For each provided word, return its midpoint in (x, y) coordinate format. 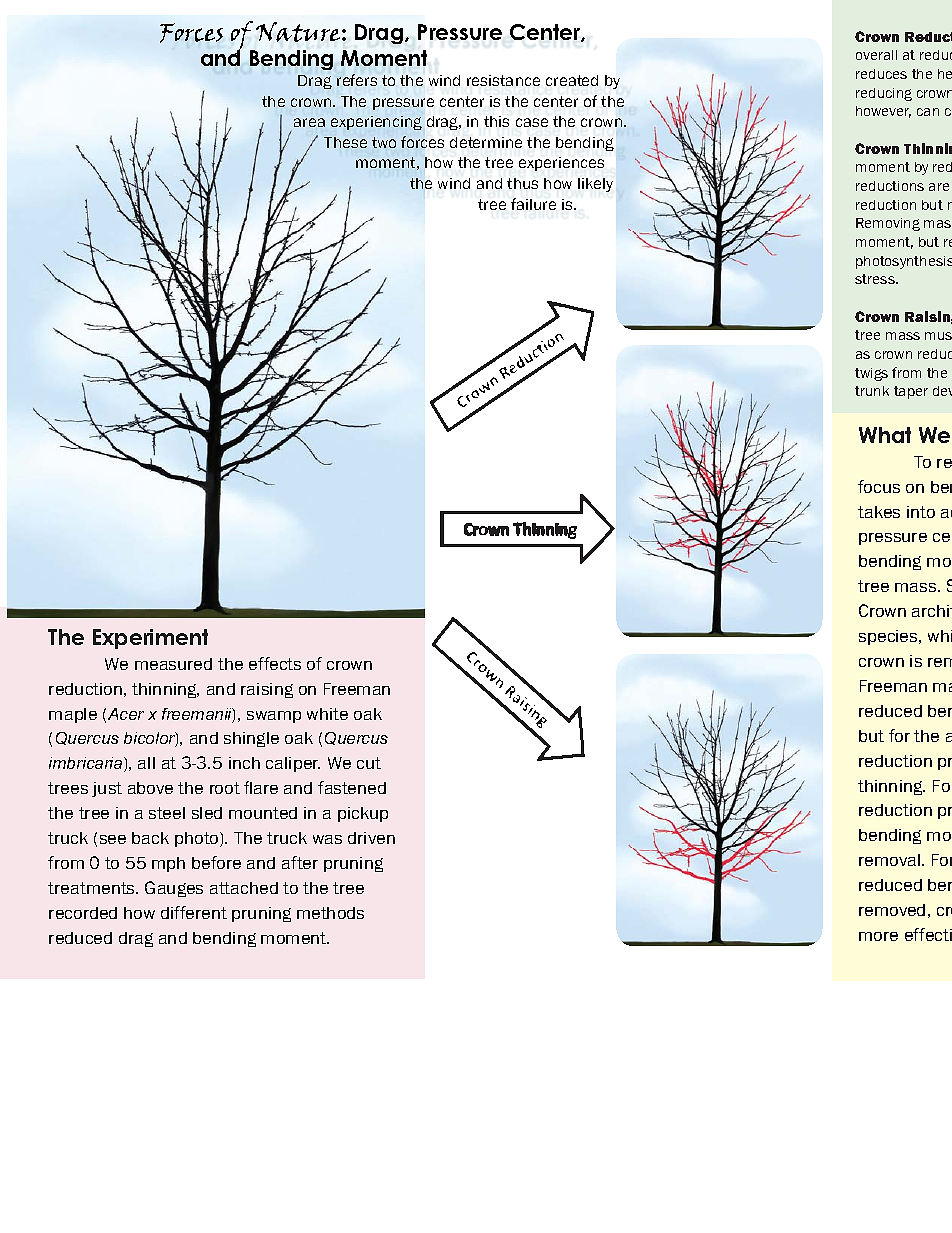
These (345, 142)
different (194, 912)
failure (533, 204)
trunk (872, 391)
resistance (503, 80)
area (309, 122)
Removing (888, 224)
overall (876, 55)
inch (244, 763)
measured (173, 664)
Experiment (150, 639)
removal (891, 860)
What (885, 435)
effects (275, 663)
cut (369, 763)
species (889, 637)
